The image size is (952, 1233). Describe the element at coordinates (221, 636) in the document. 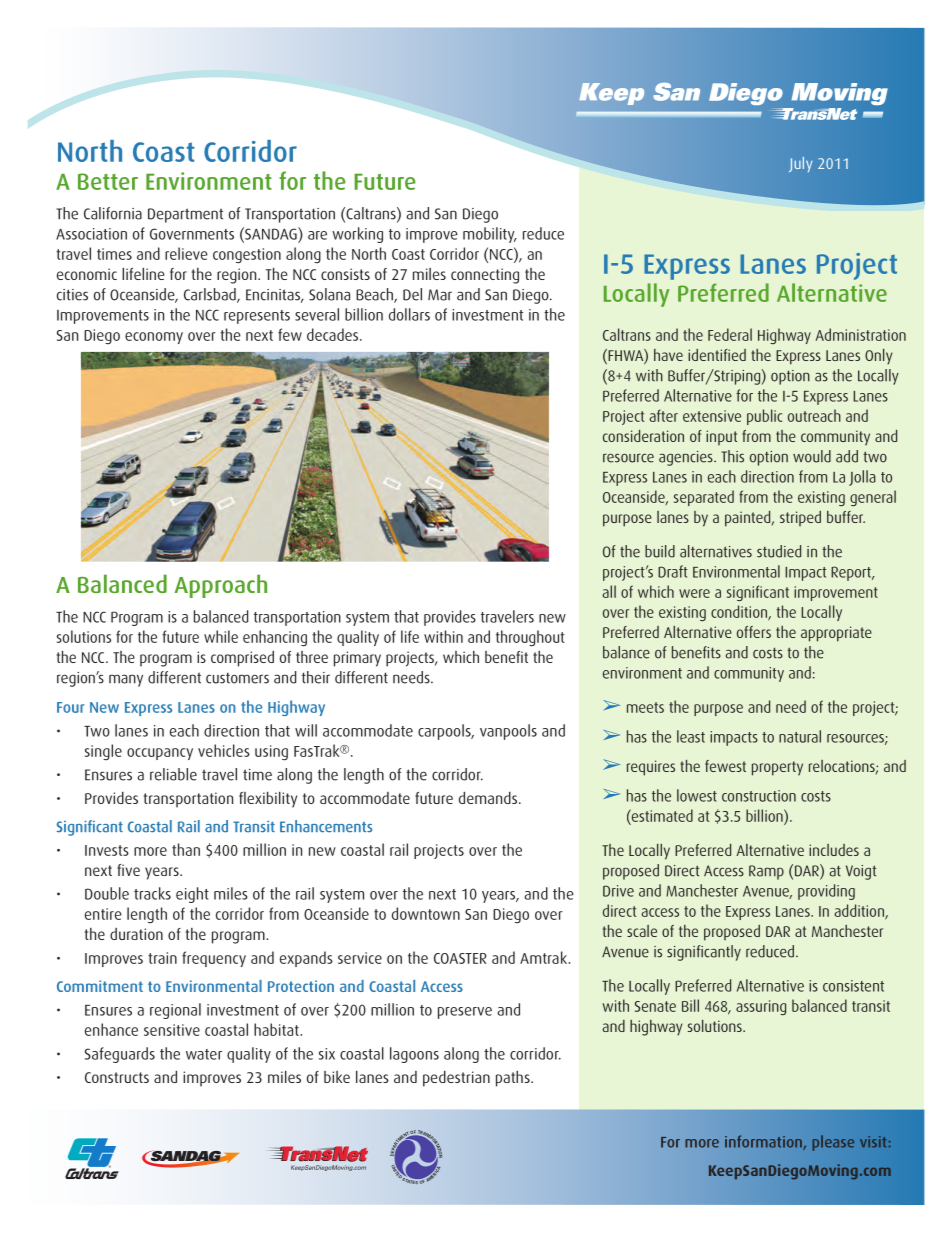

I see `while` at that location.
